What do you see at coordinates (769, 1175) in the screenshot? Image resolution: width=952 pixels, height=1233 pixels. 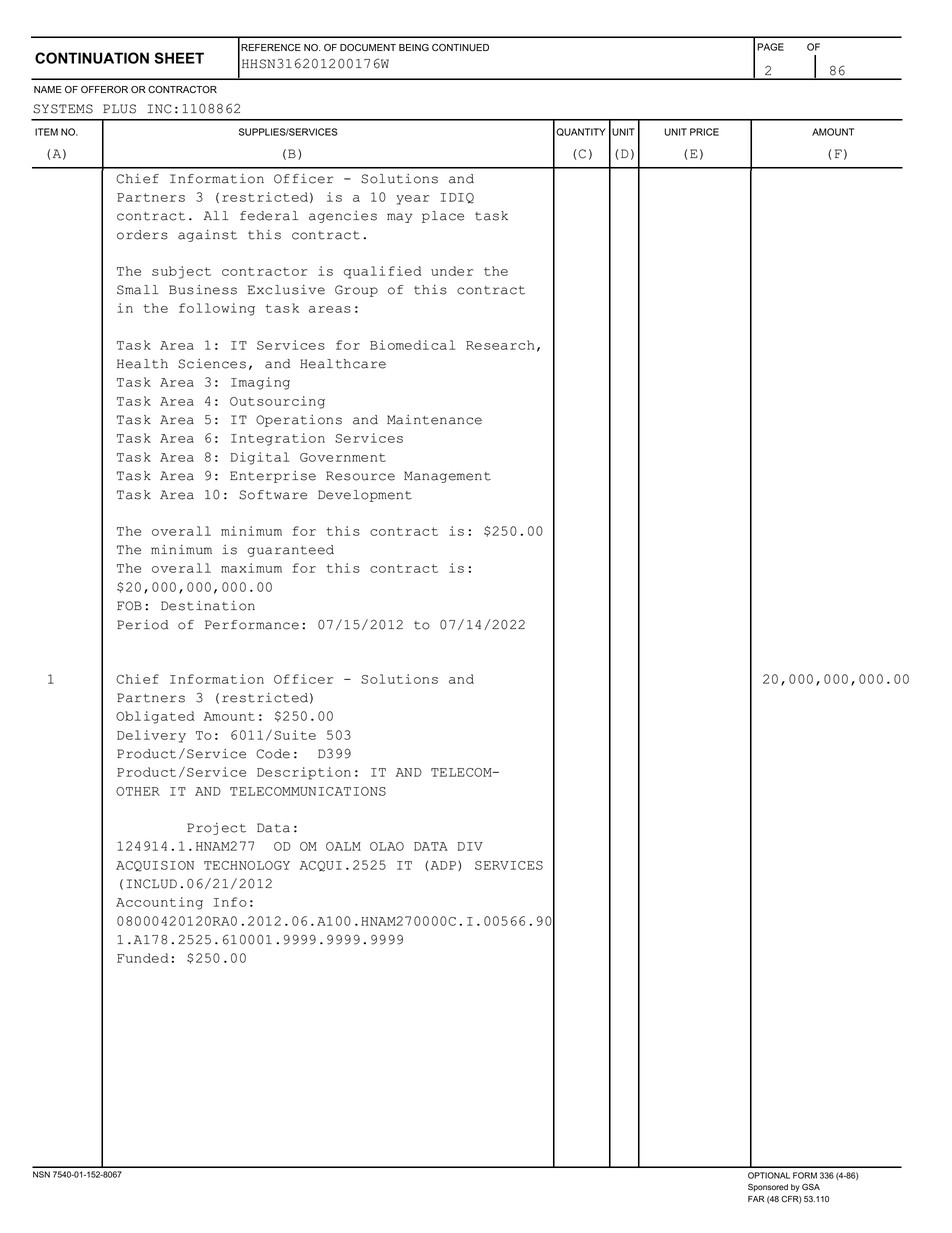 I see `OPTIONAL` at bounding box center [769, 1175].
